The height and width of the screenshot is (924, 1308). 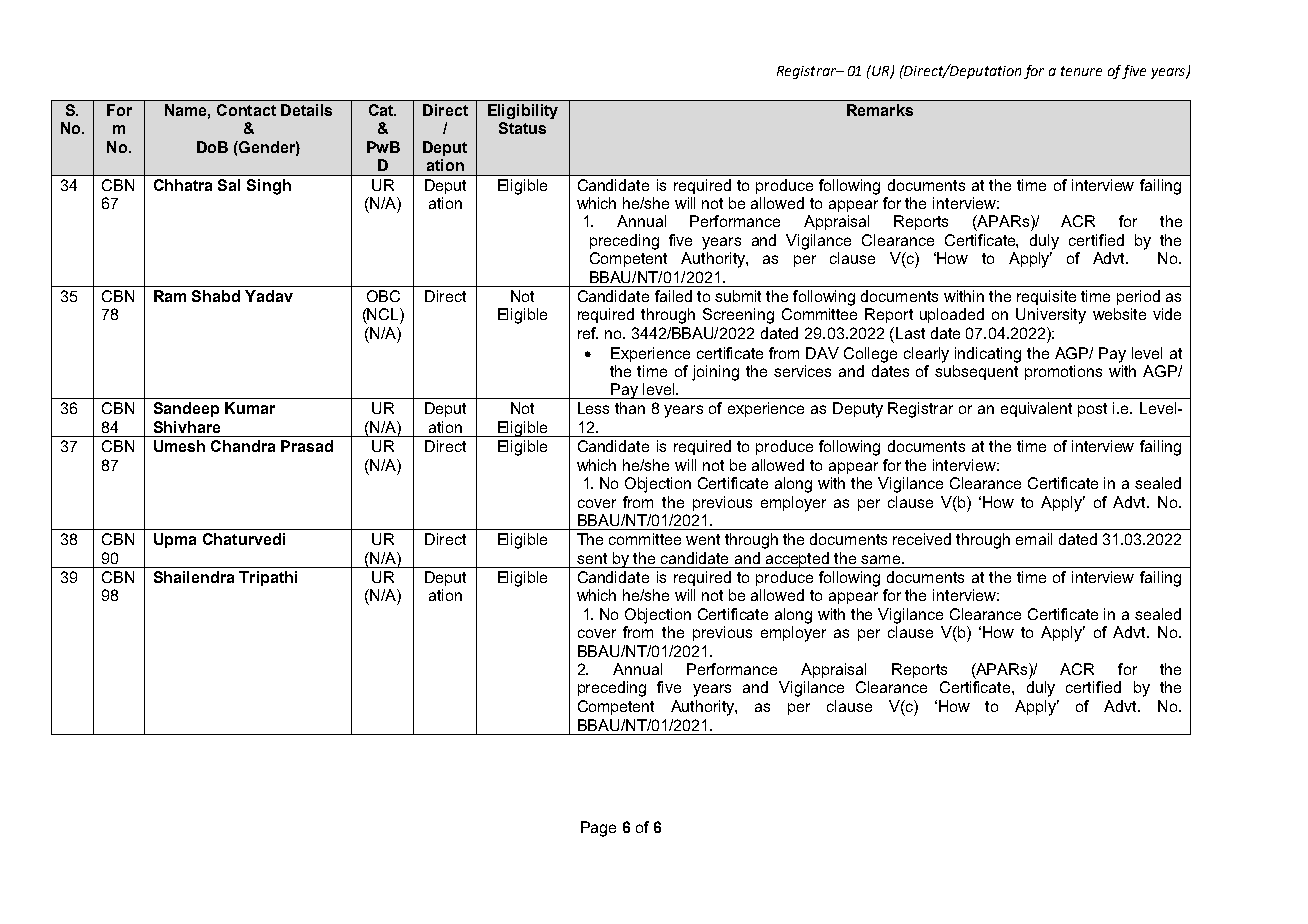 What do you see at coordinates (307, 446) in the screenshot?
I see `Prasad` at bounding box center [307, 446].
